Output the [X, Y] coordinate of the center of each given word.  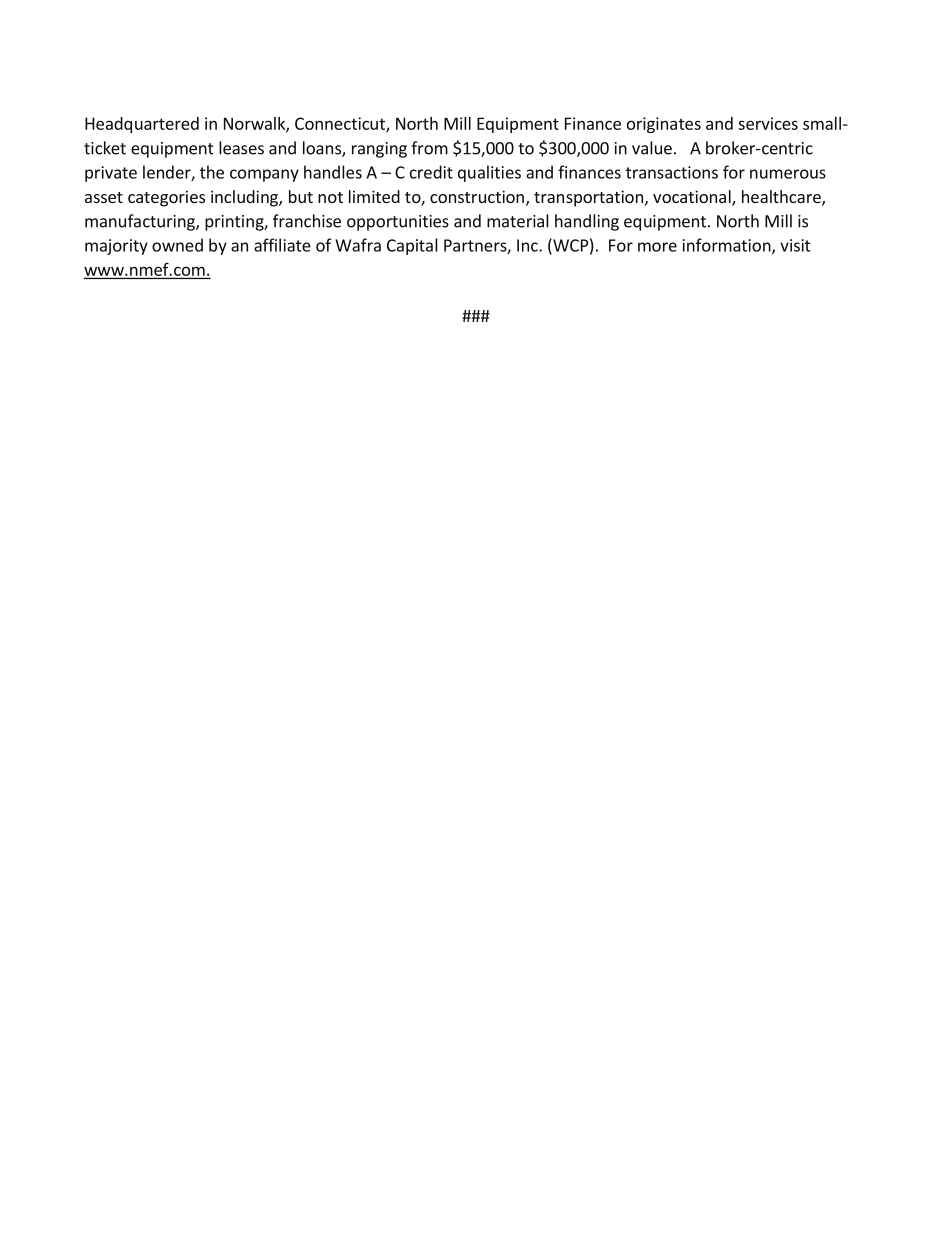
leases [241, 148]
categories [166, 198]
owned [177, 245]
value [652, 148]
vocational [693, 198]
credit [431, 172]
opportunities [398, 223]
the [212, 172]
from [429, 148]
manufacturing [141, 222]
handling [587, 222]
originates [664, 125]
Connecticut [341, 124]
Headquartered [142, 125]
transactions [672, 172]
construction [477, 196]
